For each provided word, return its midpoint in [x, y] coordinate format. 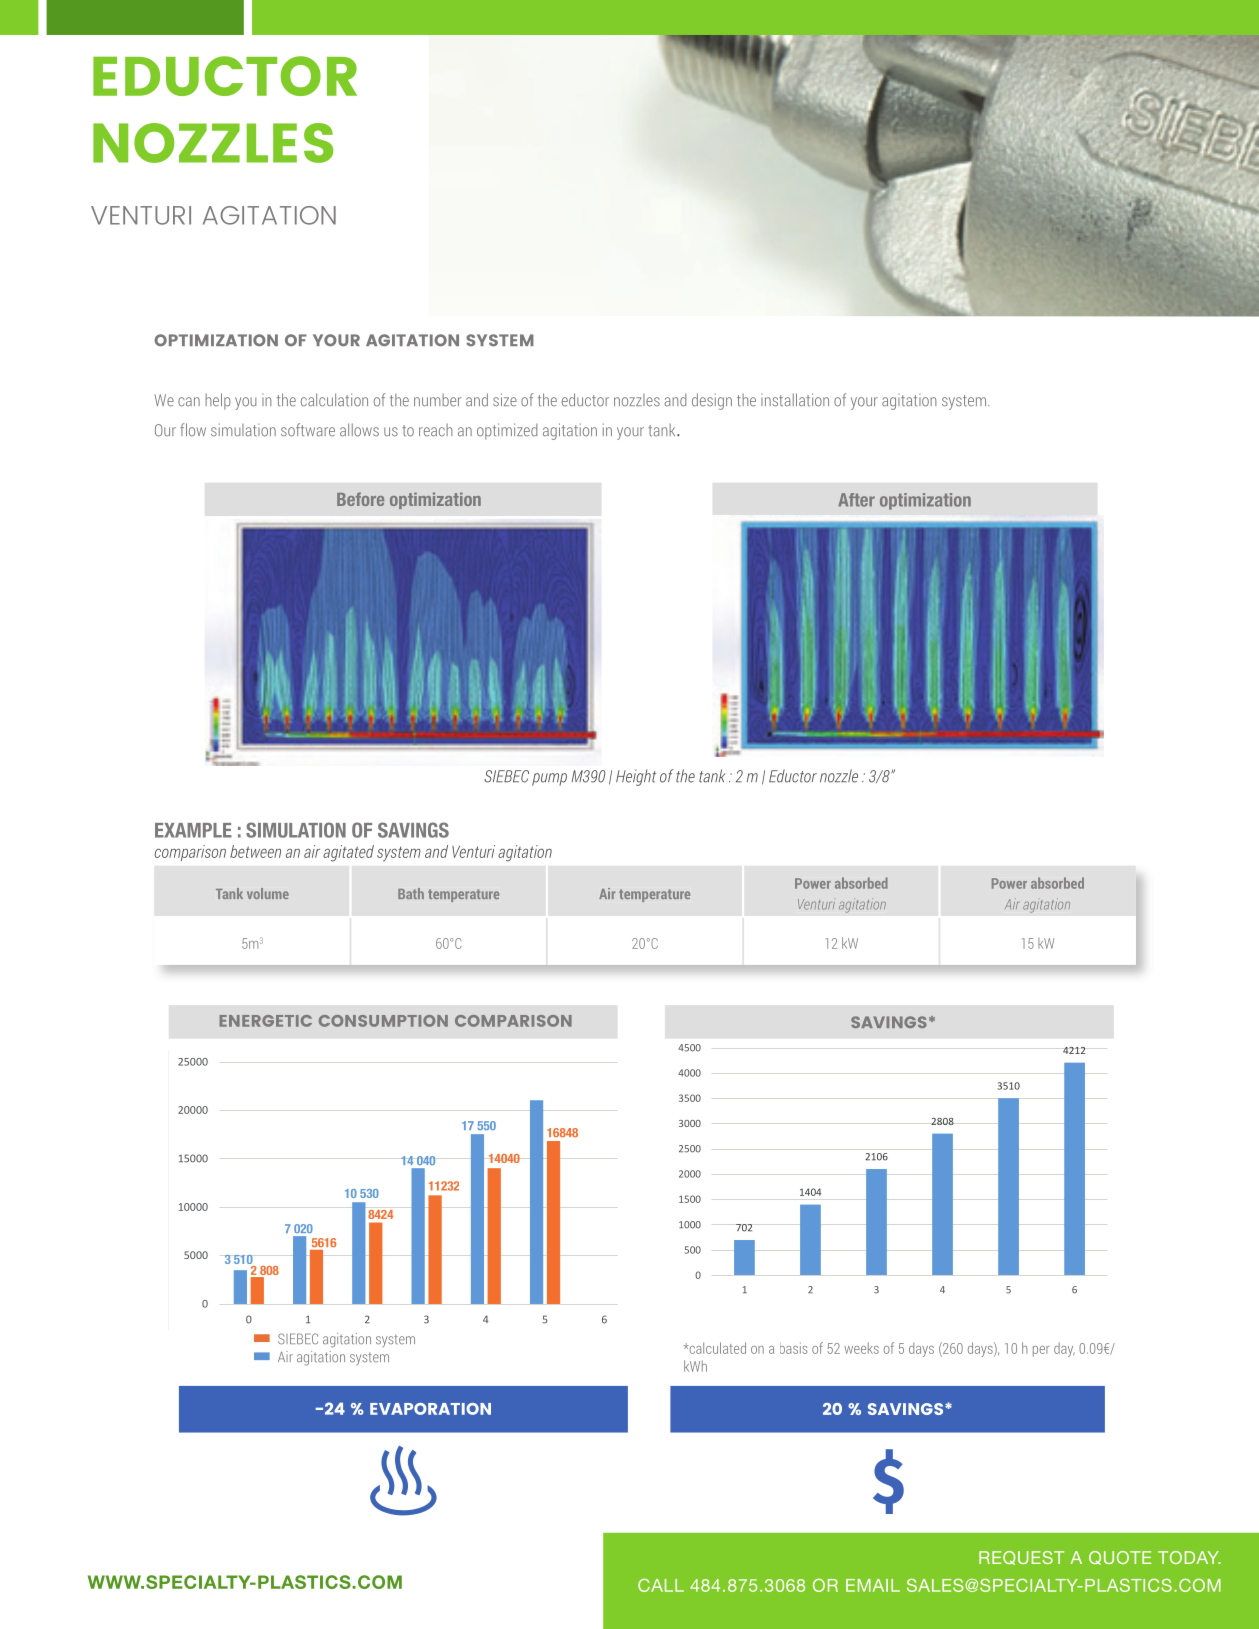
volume [268, 893]
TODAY [1189, 1557]
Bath [411, 893]
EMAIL [873, 1585]
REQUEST [1021, 1558]
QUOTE [1120, 1558]
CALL [661, 1585]
